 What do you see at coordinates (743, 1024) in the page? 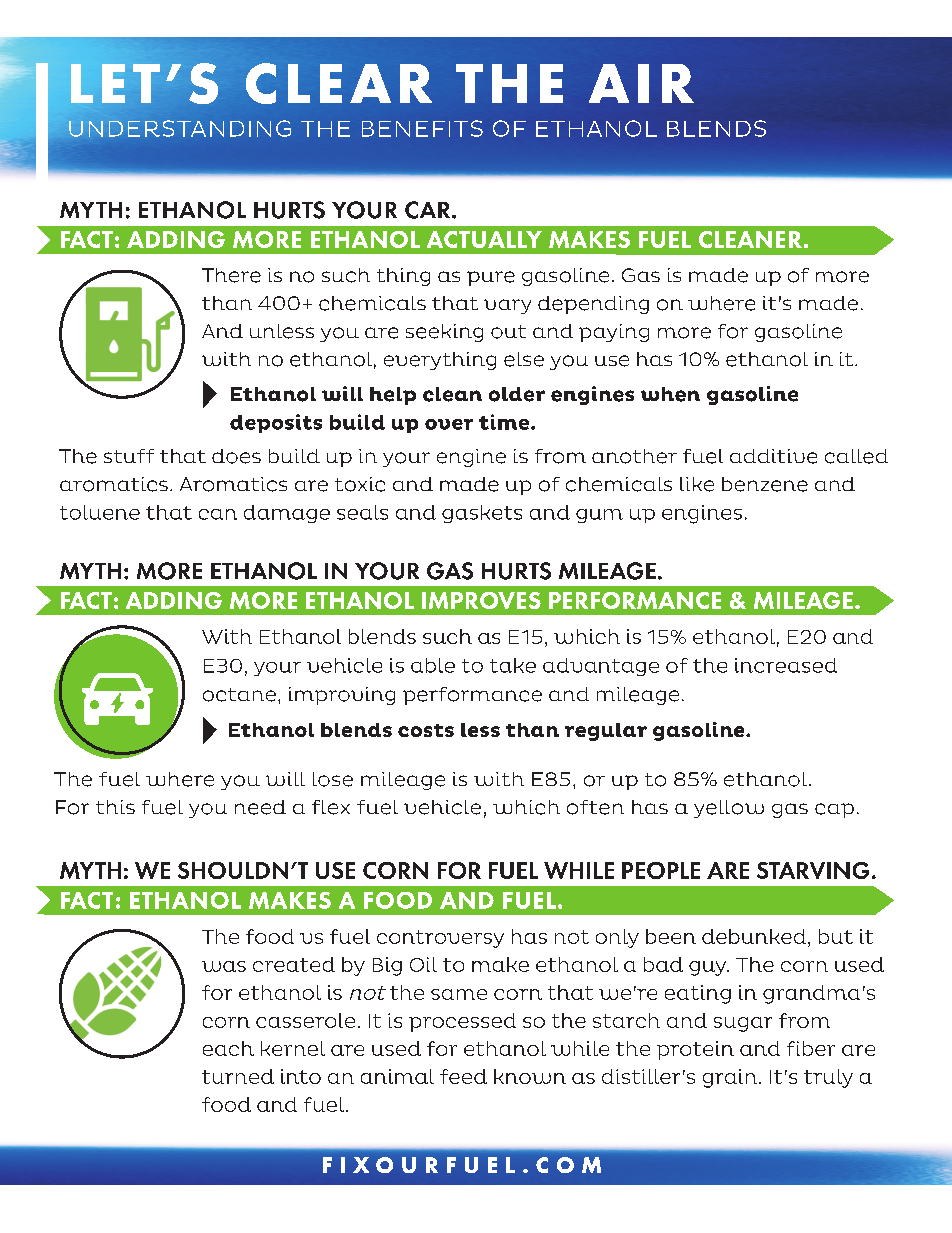
I see `sugar` at bounding box center [743, 1024].
